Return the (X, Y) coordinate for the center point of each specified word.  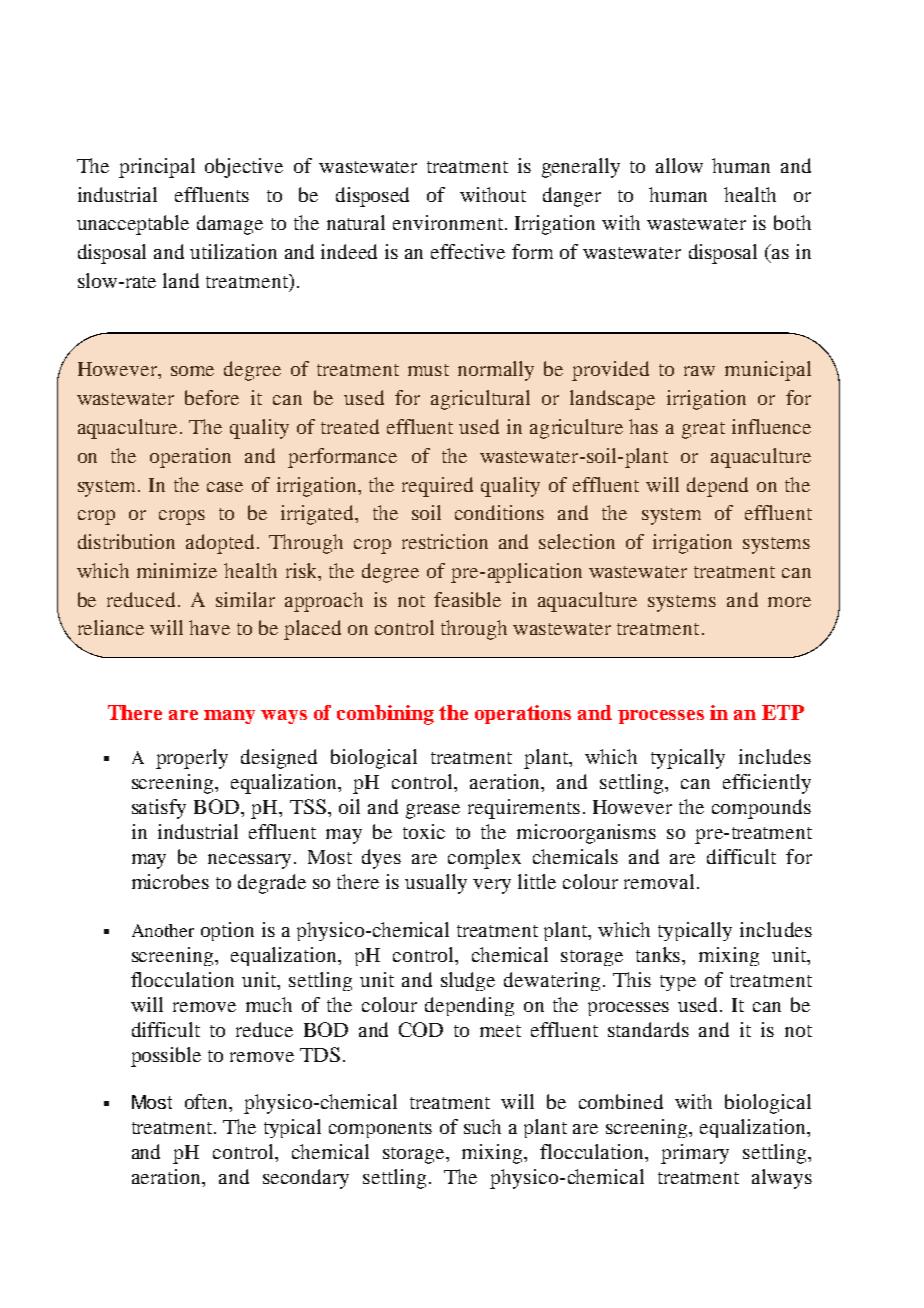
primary (695, 1154)
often (208, 1103)
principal (157, 168)
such (482, 1126)
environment (448, 222)
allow (679, 165)
